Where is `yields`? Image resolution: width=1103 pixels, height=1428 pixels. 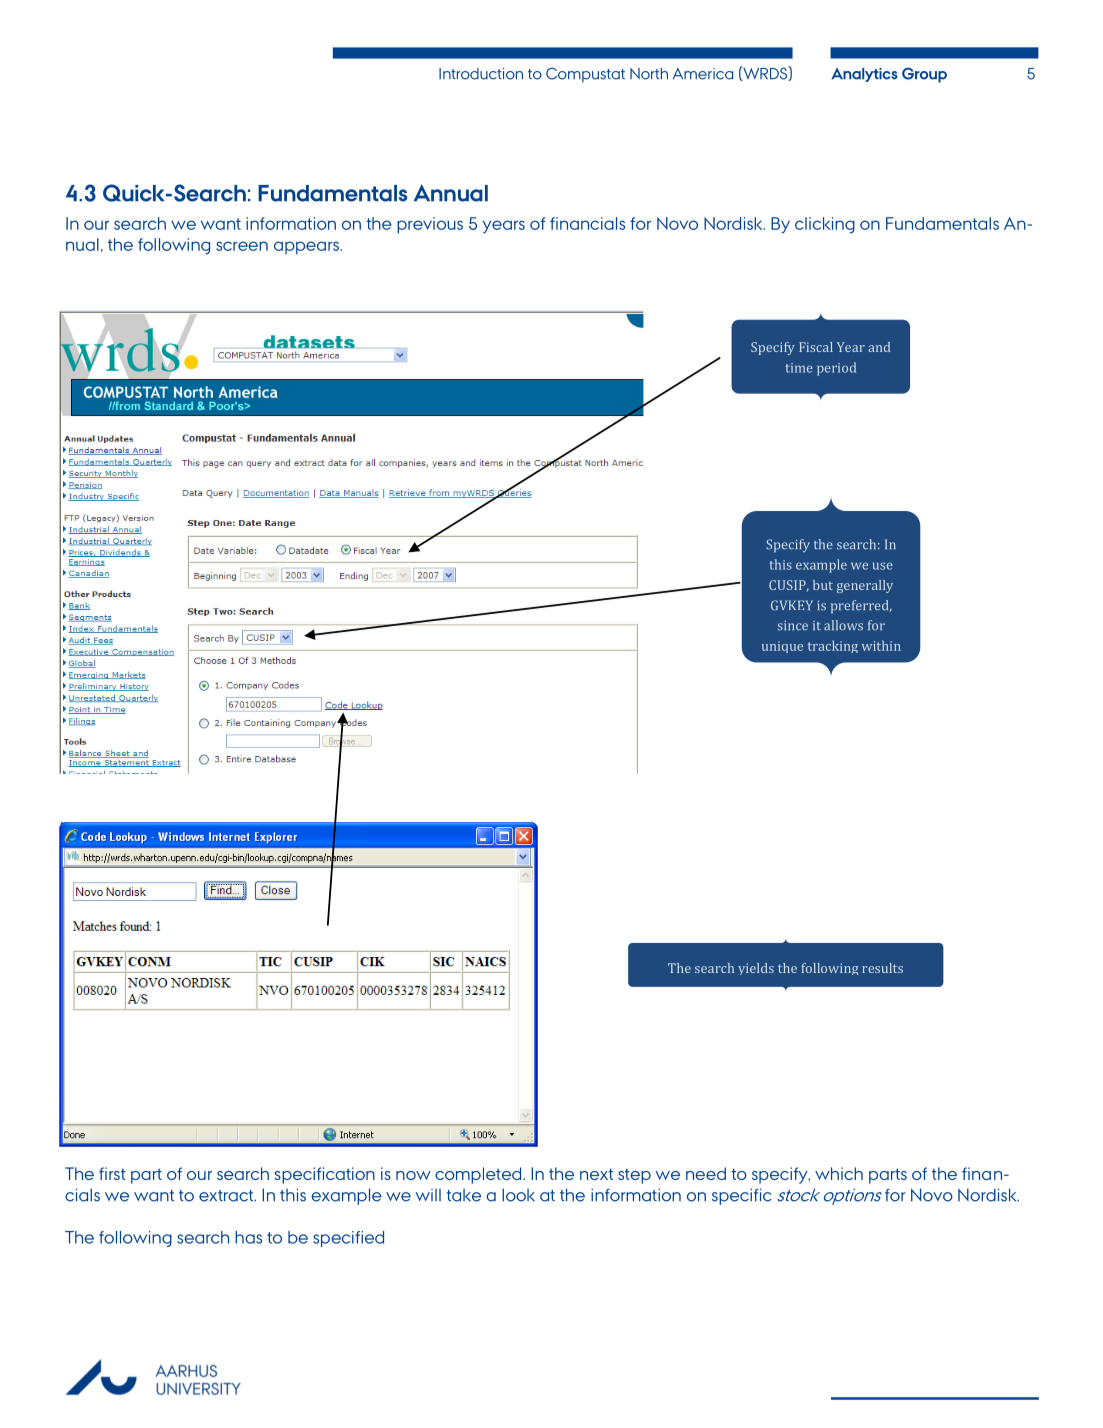 yields is located at coordinates (756, 969).
